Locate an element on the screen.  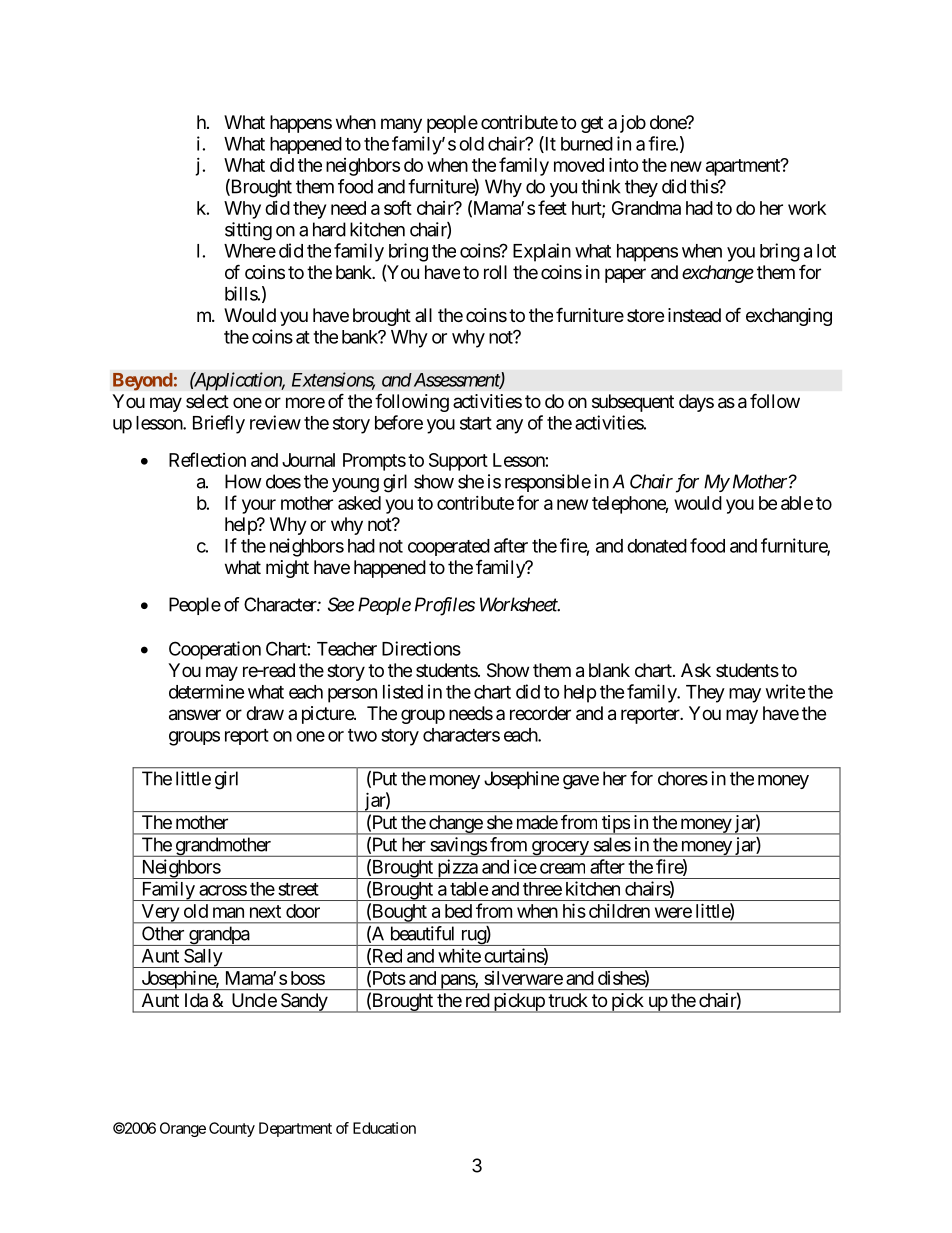
many is located at coordinates (401, 125).
